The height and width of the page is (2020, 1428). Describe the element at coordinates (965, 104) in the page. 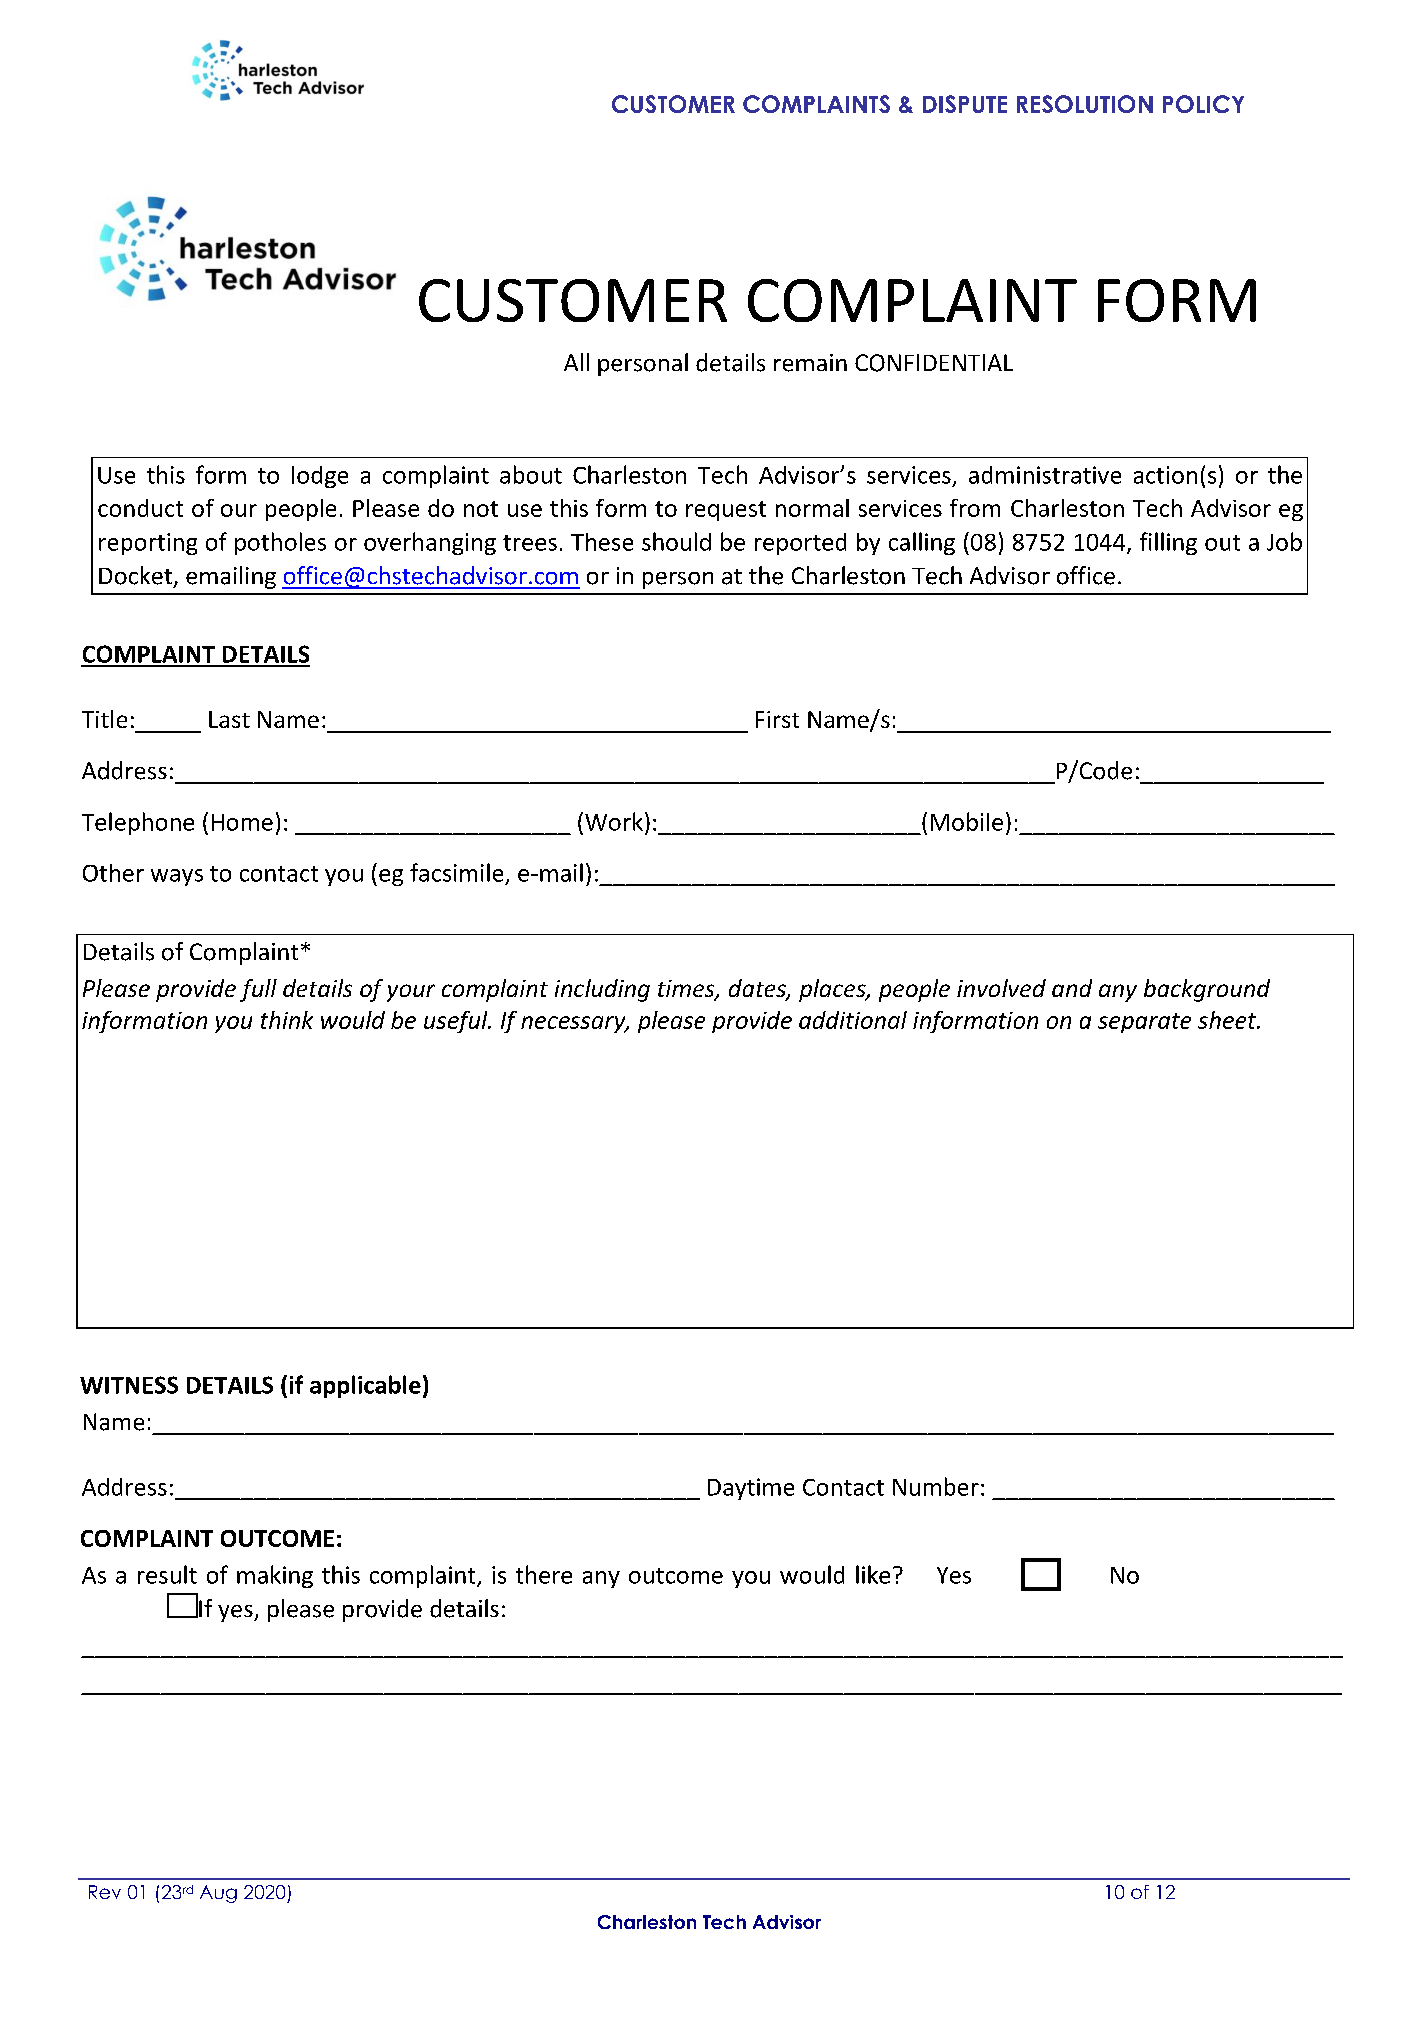

I see `DISPUTE` at that location.
